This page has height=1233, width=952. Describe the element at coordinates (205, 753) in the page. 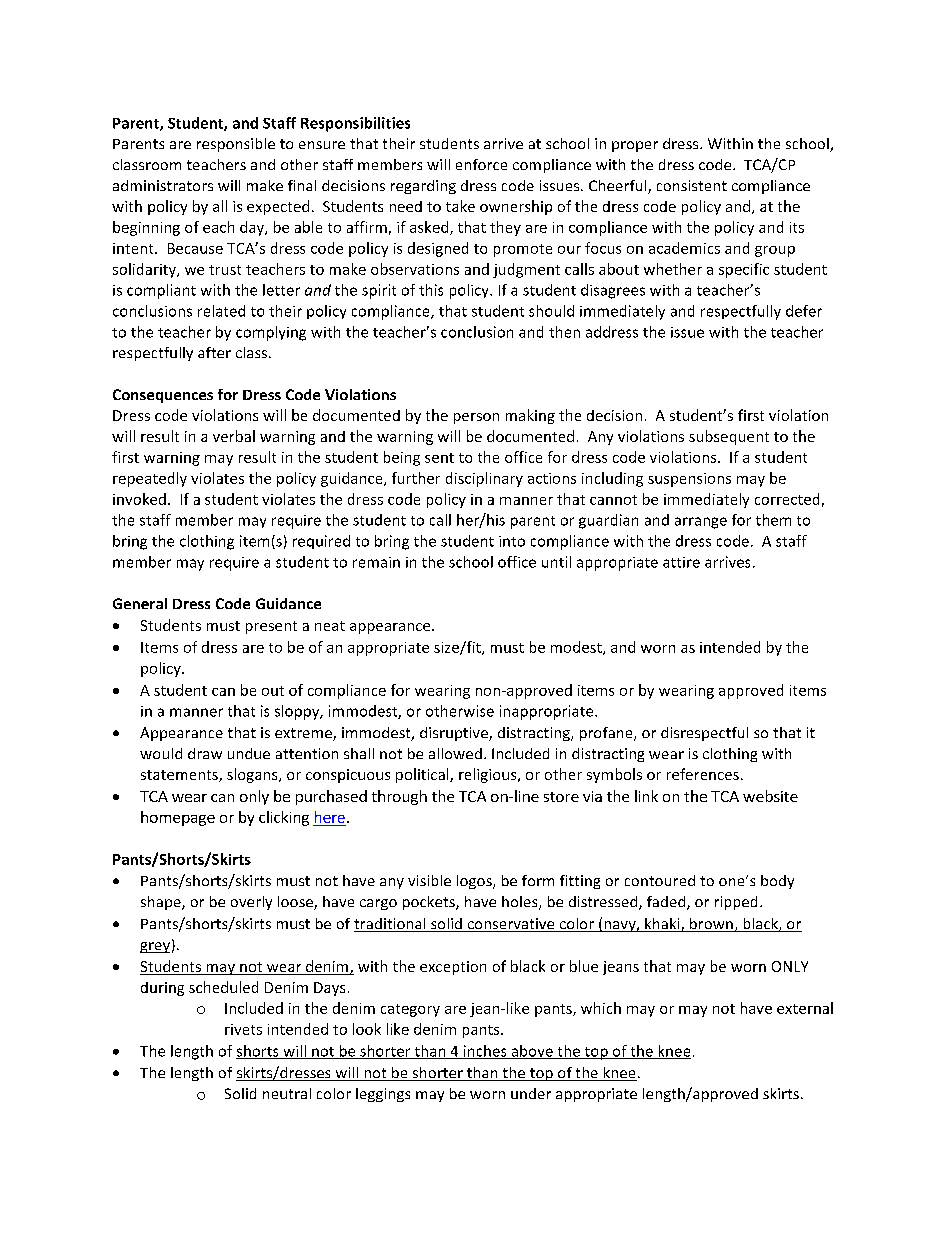

I see `draw` at that location.
